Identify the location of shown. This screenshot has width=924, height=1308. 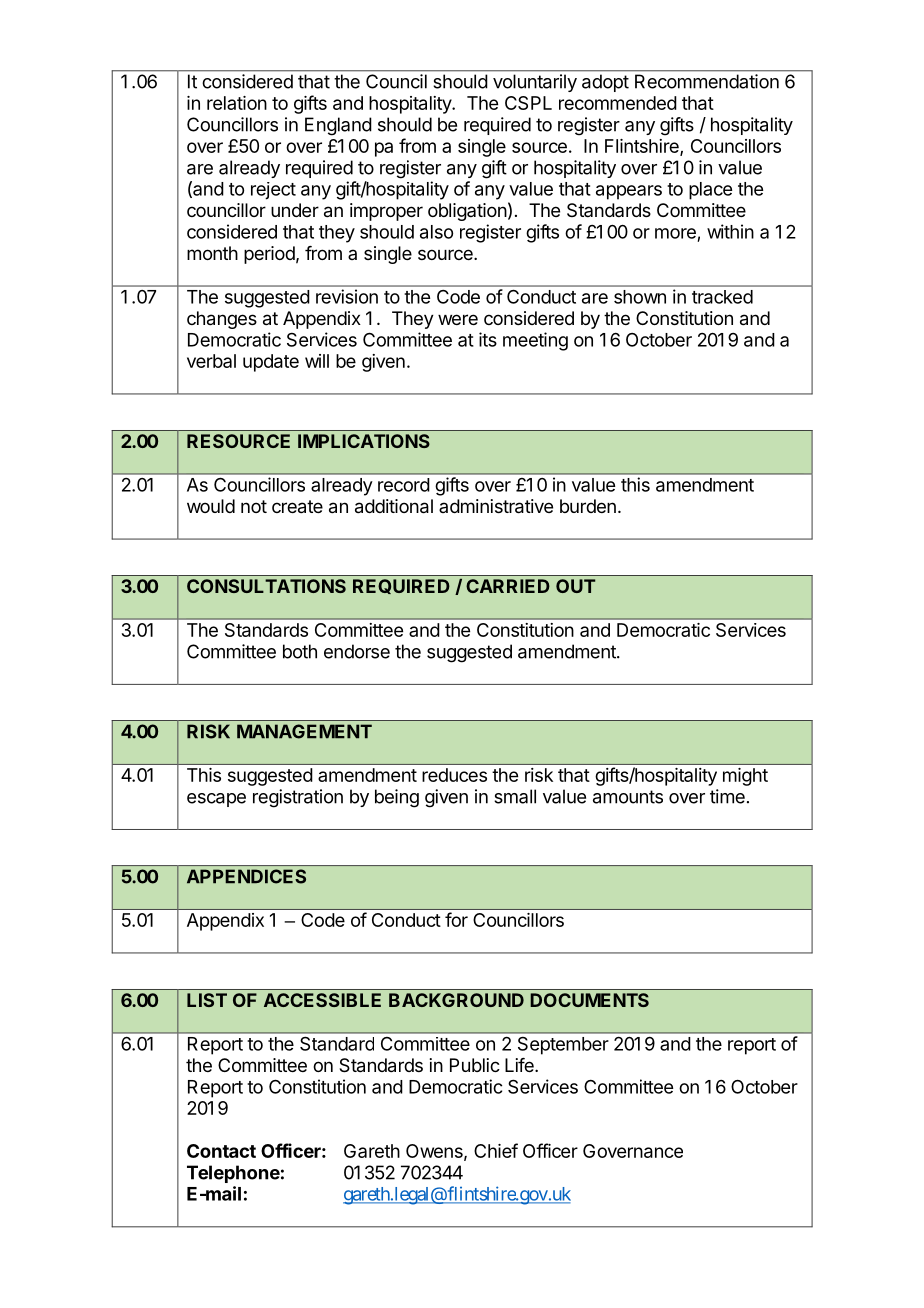
(640, 297).
